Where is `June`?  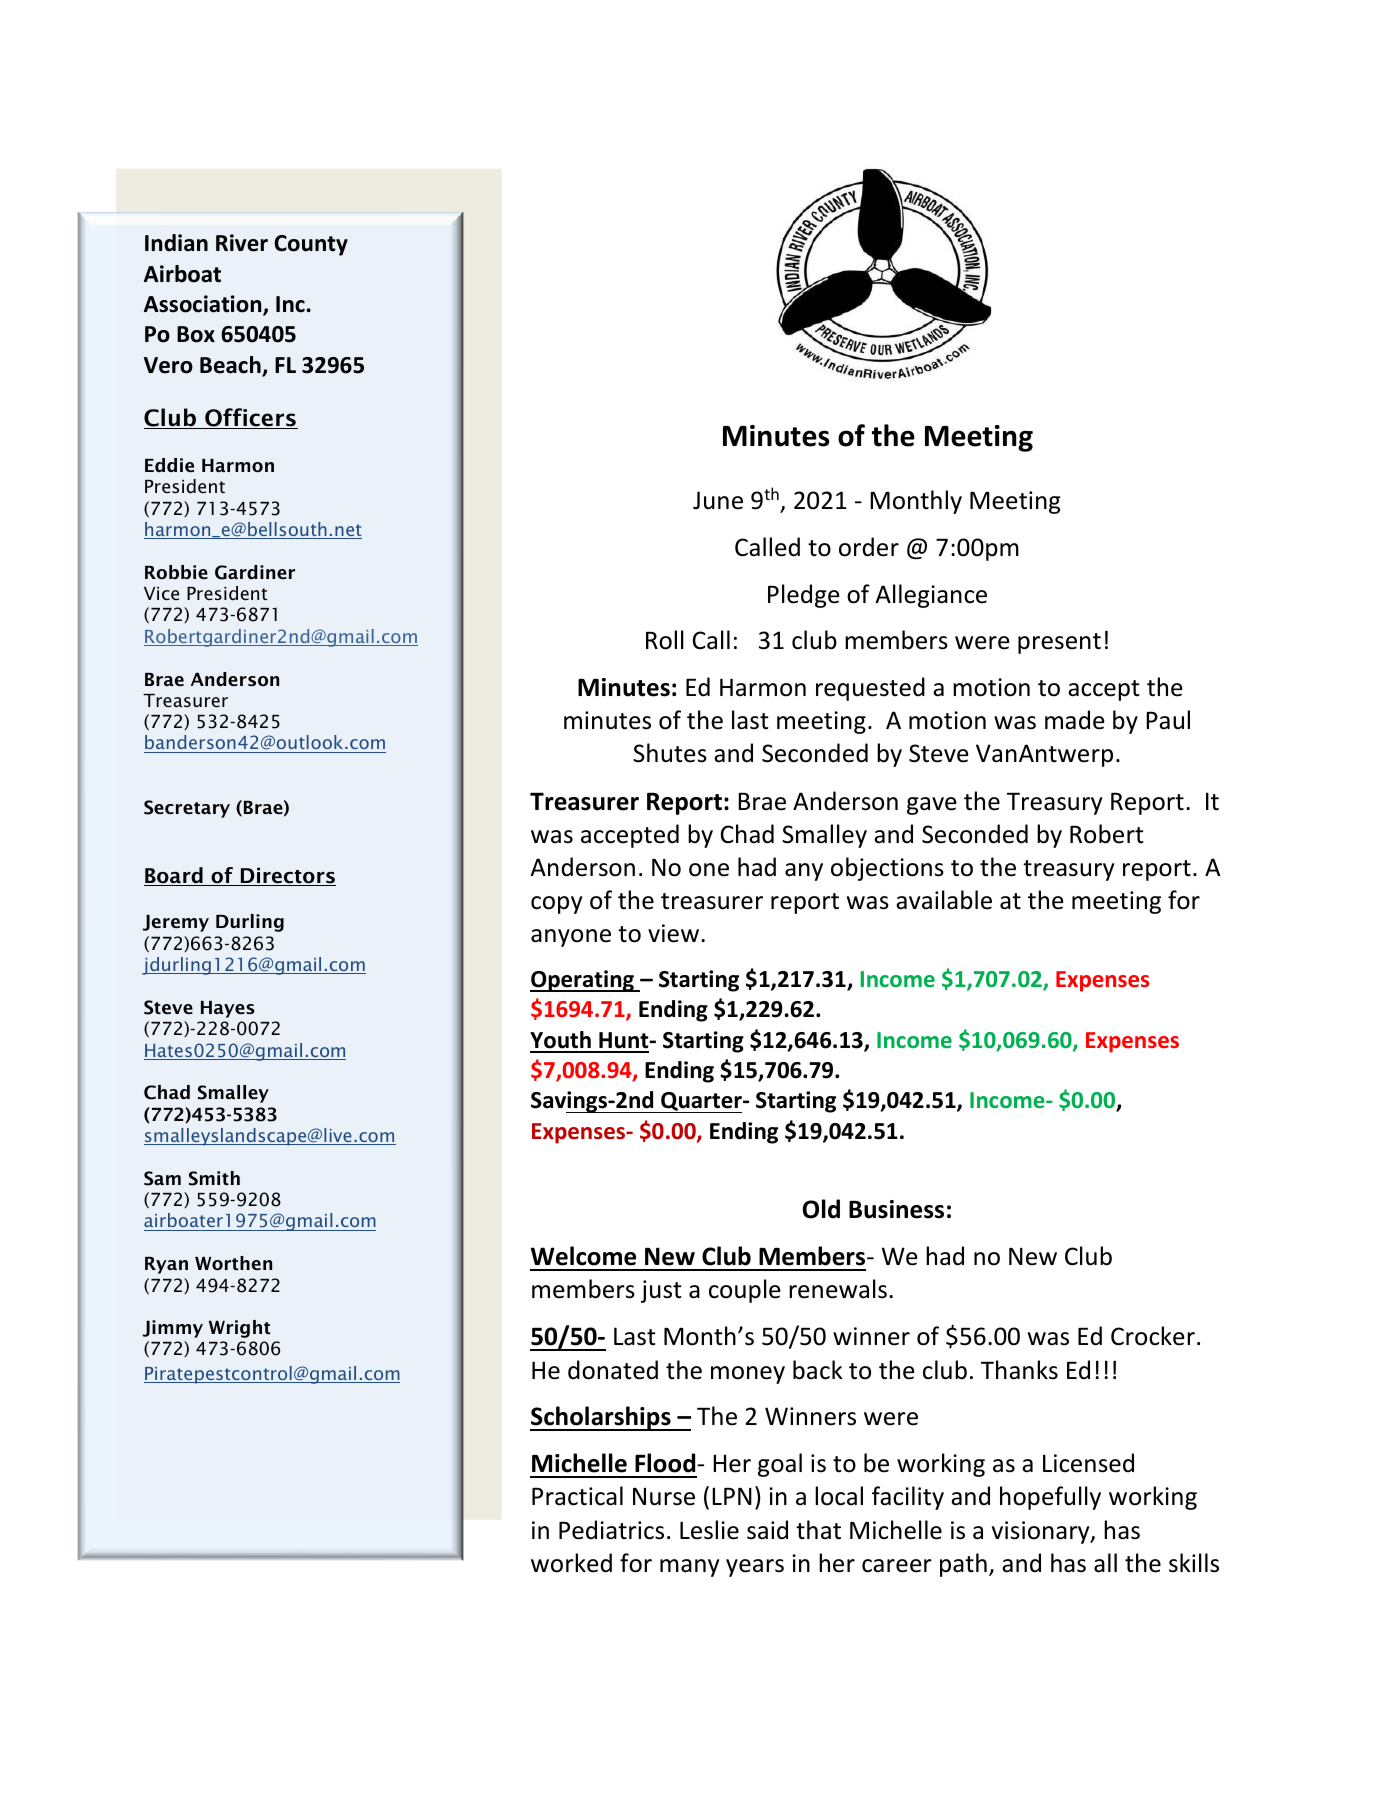
June is located at coordinates (718, 500).
